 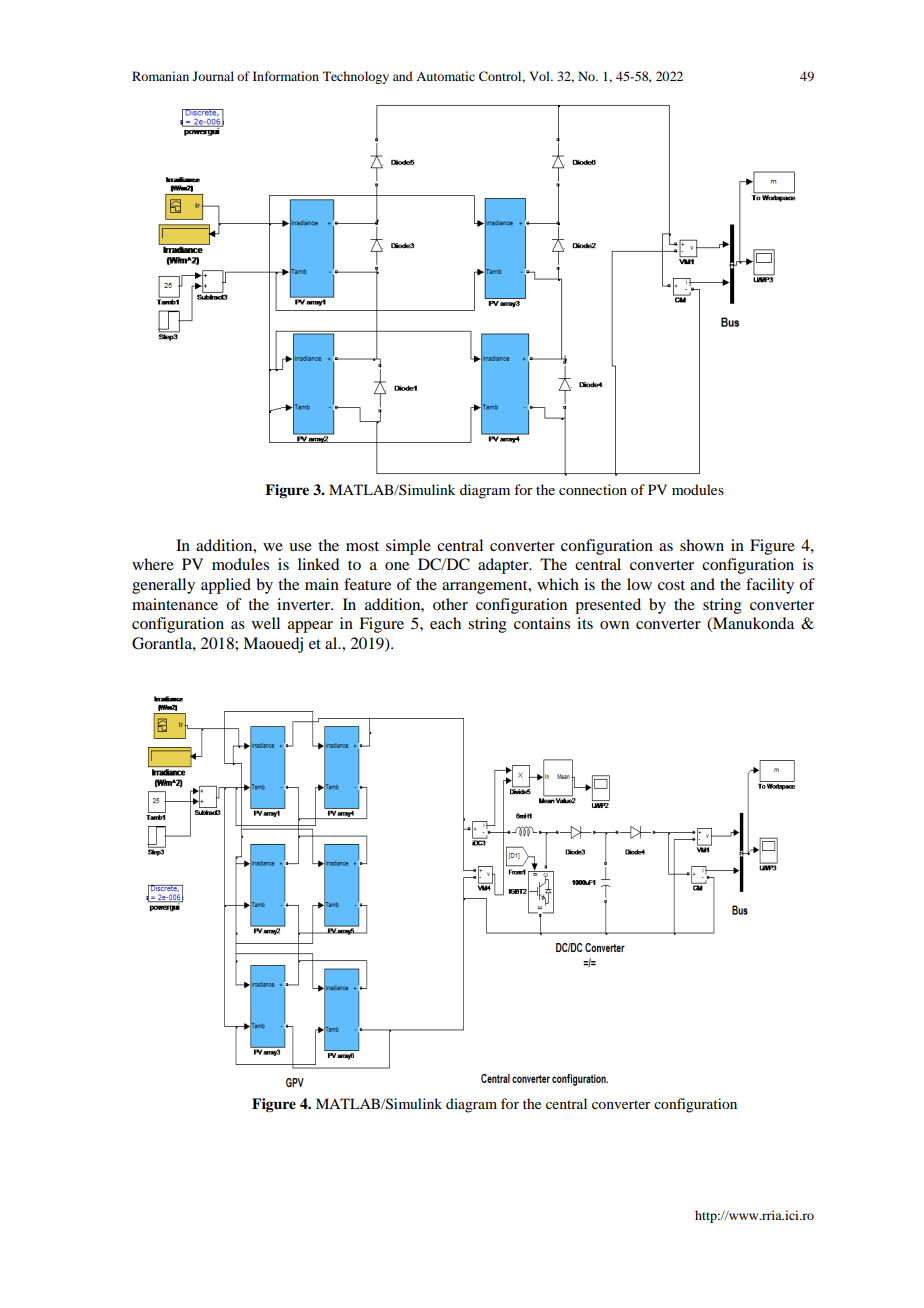 I want to click on Vol, so click(x=540, y=76).
